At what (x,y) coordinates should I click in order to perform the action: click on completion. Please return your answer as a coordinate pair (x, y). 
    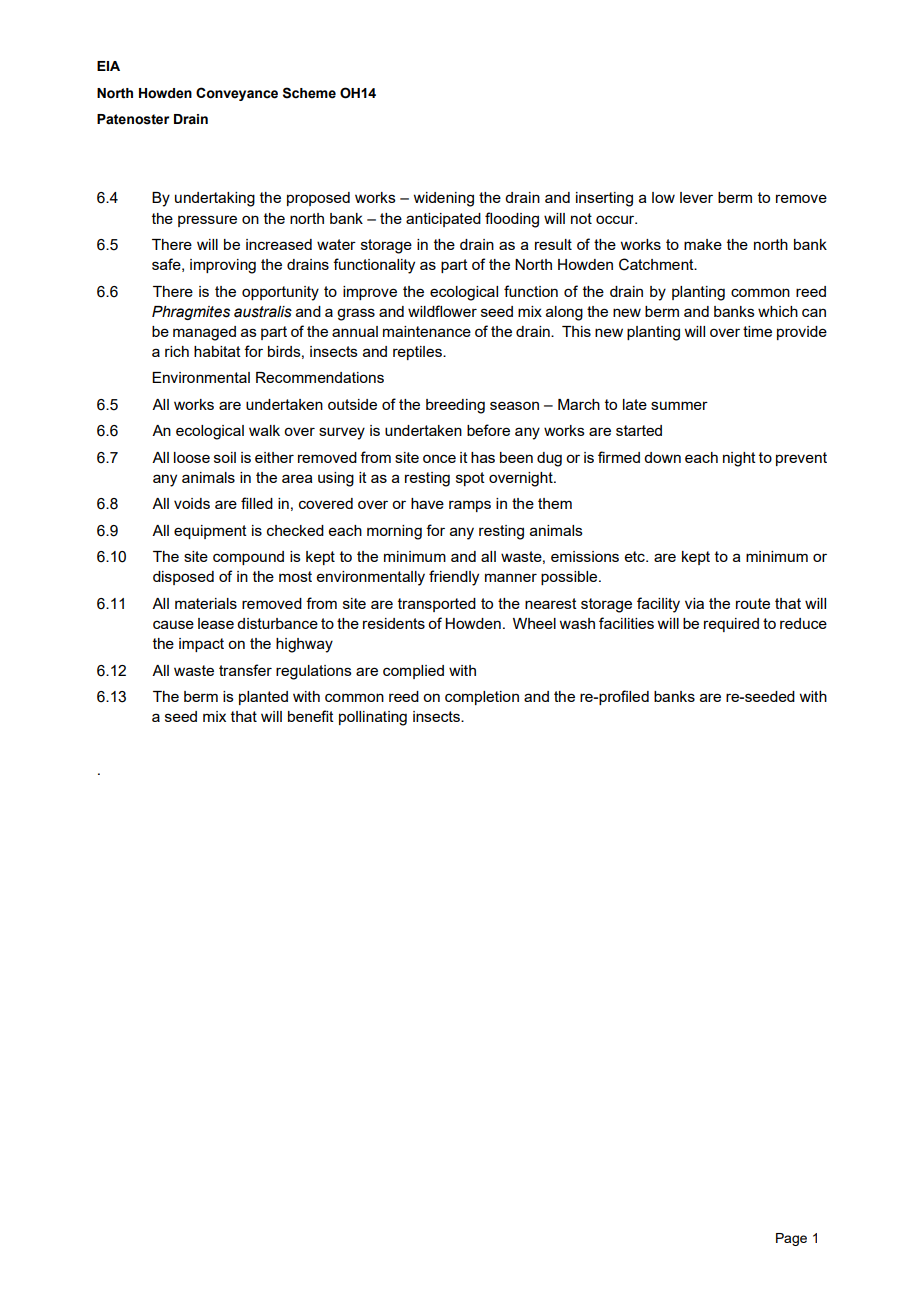
    Looking at the image, I should click on (482, 698).
